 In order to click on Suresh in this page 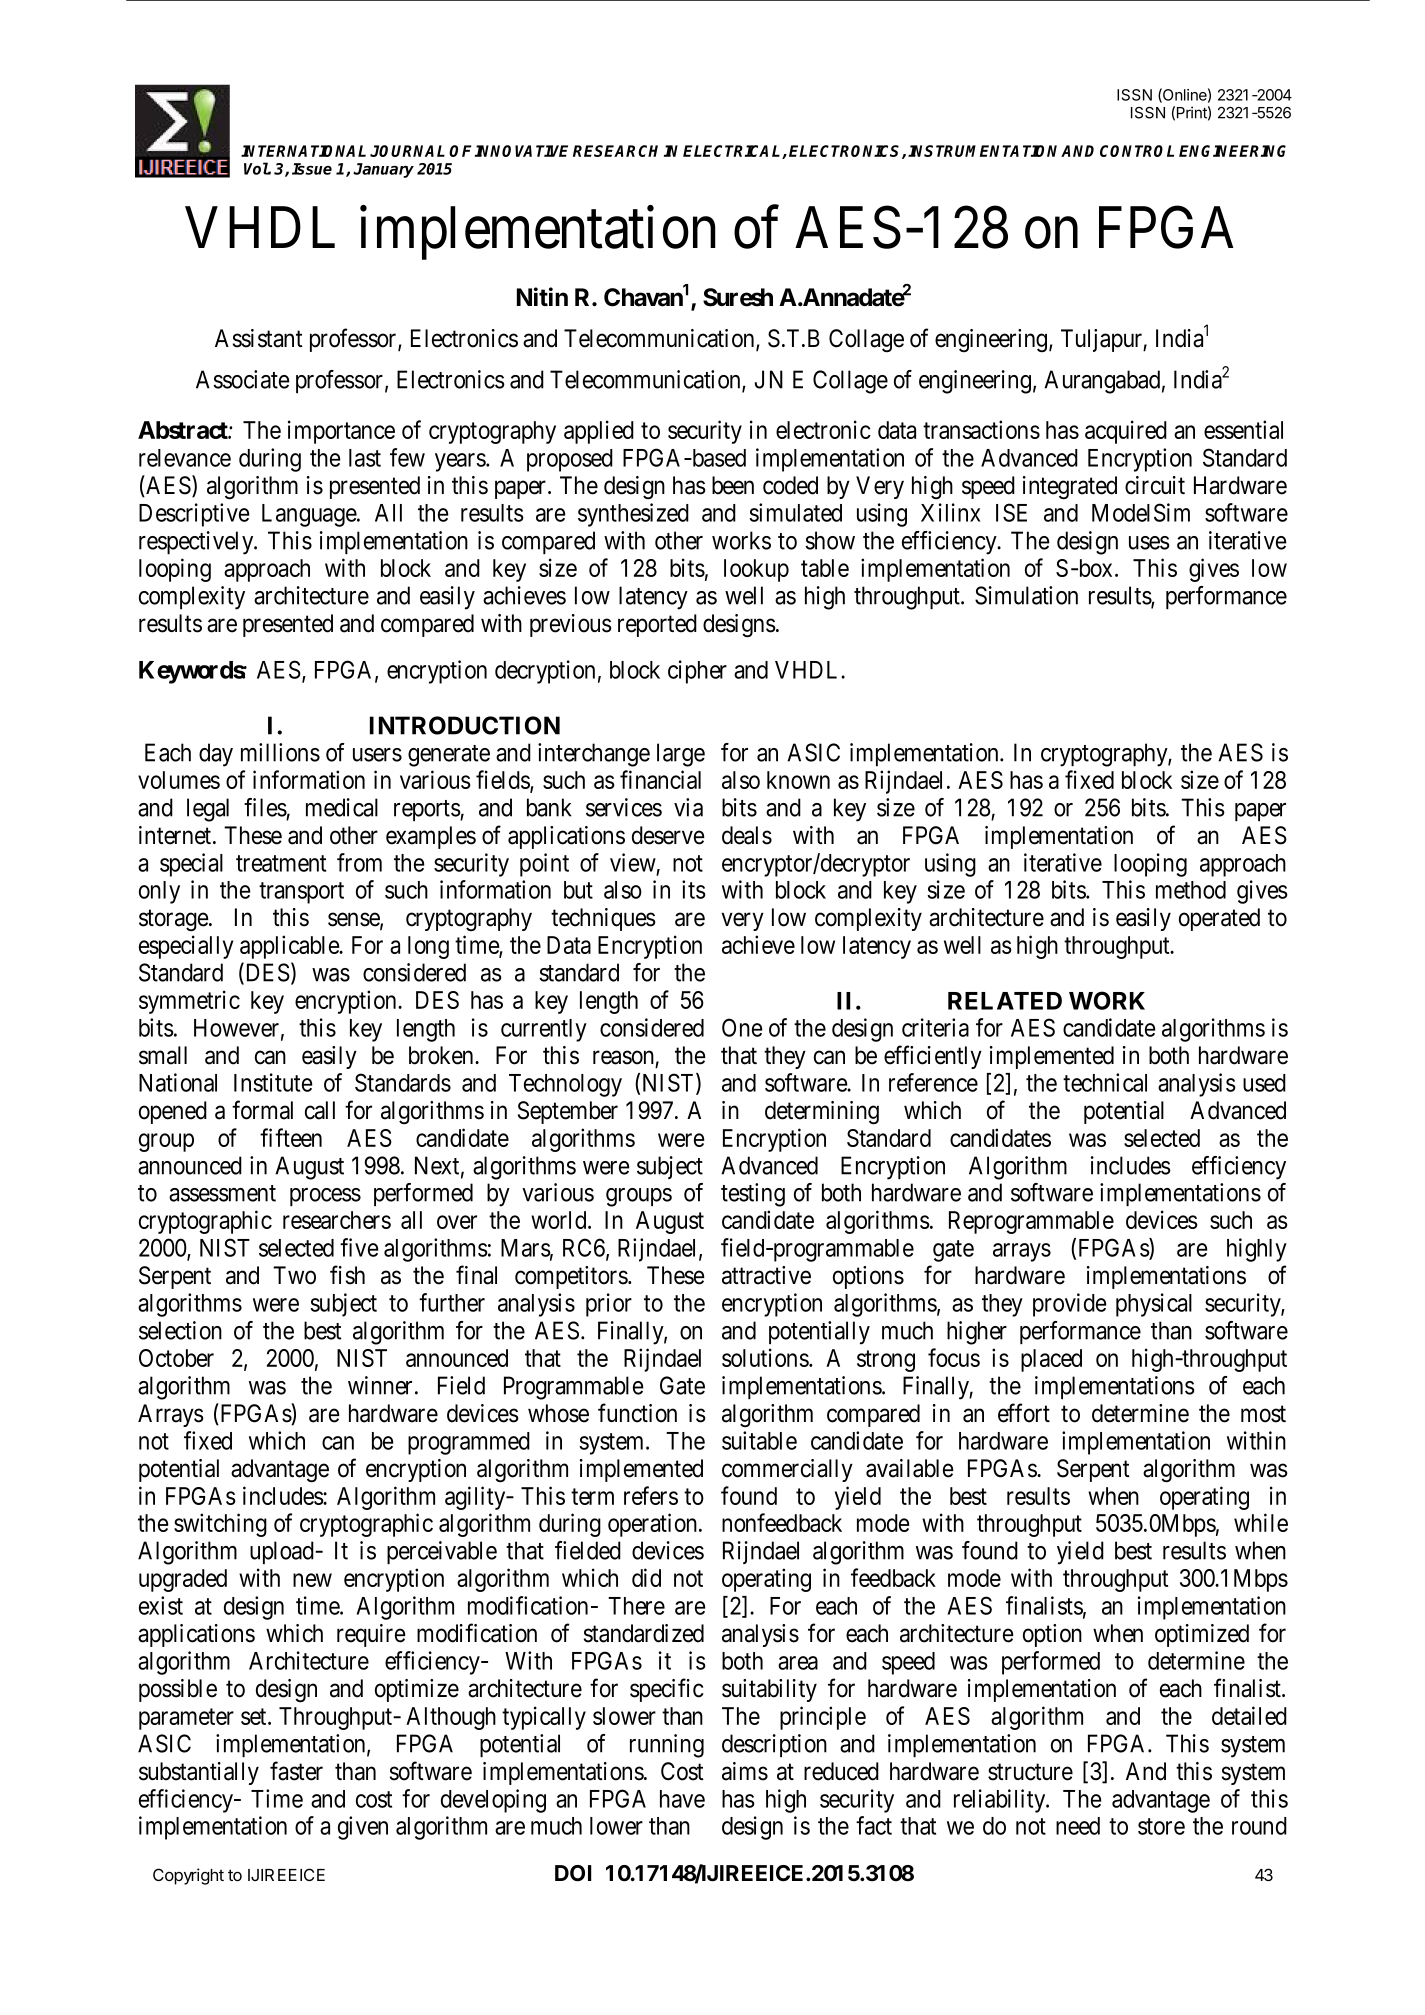, I will do `click(738, 297)`.
